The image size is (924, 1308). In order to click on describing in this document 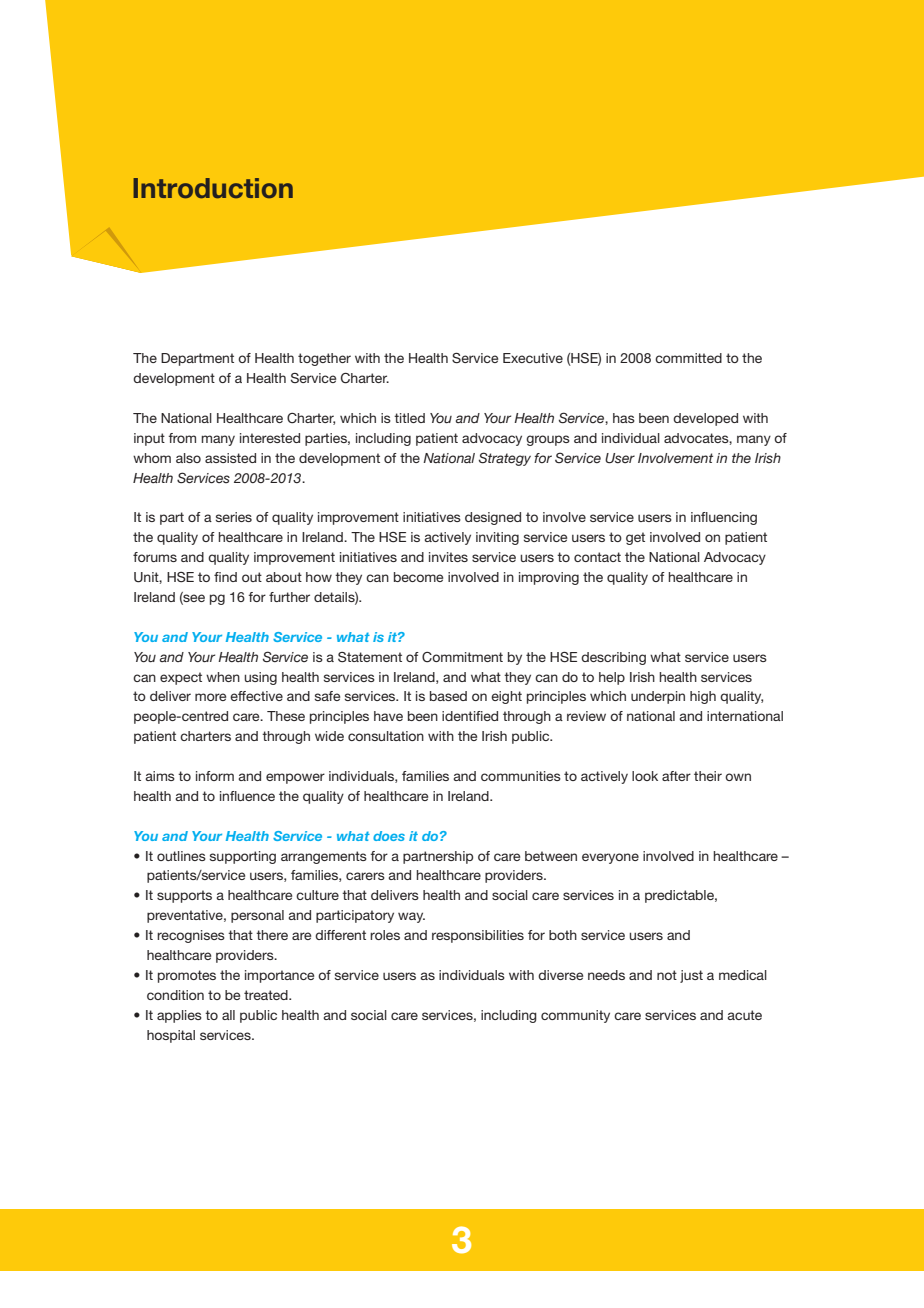, I will do `click(613, 658)`.
